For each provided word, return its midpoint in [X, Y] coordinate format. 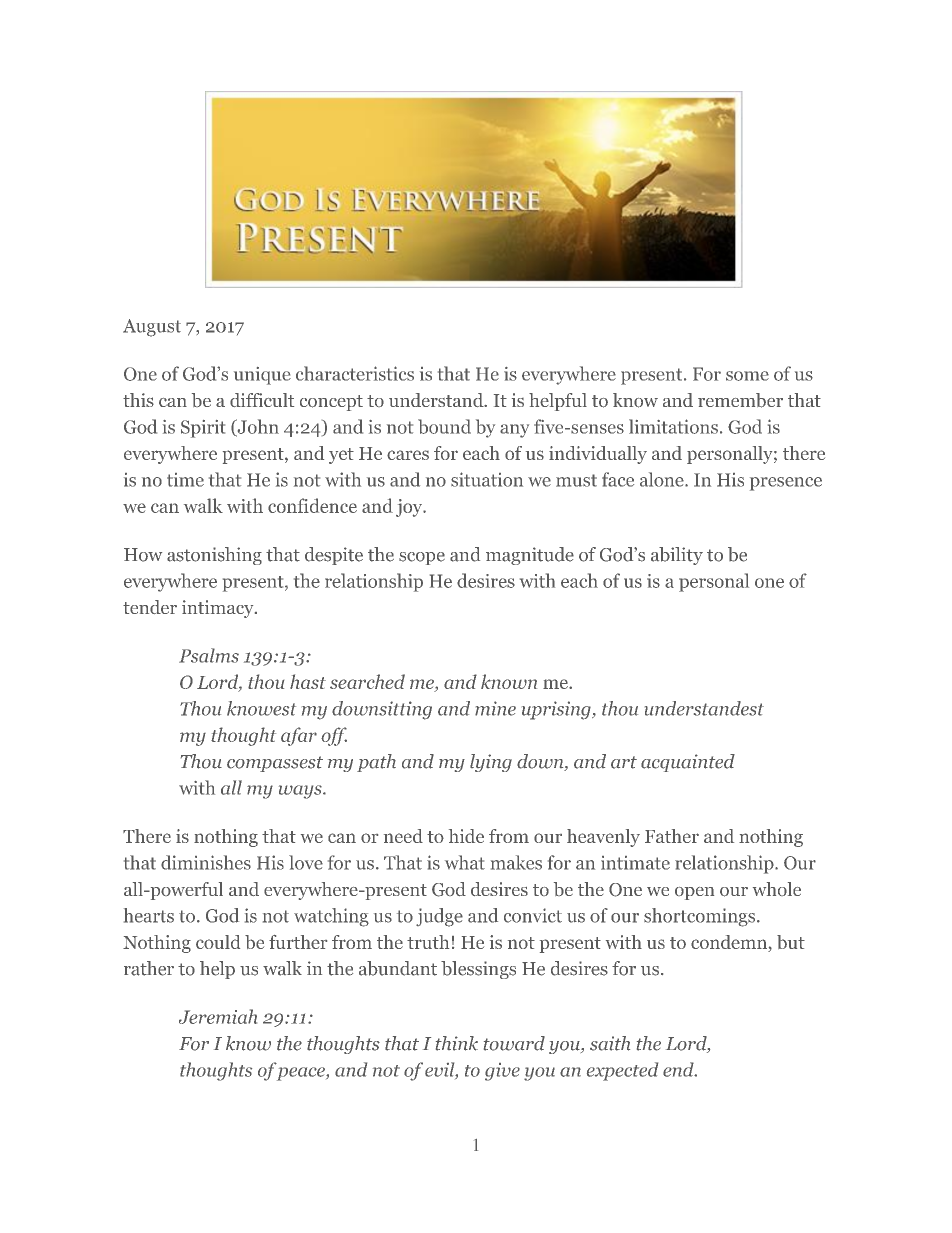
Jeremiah [218, 1016]
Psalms [209, 655]
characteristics [355, 373]
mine [495, 708]
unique [262, 376]
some [747, 376]
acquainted [688, 763]
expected [622, 1071]
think [457, 1043]
